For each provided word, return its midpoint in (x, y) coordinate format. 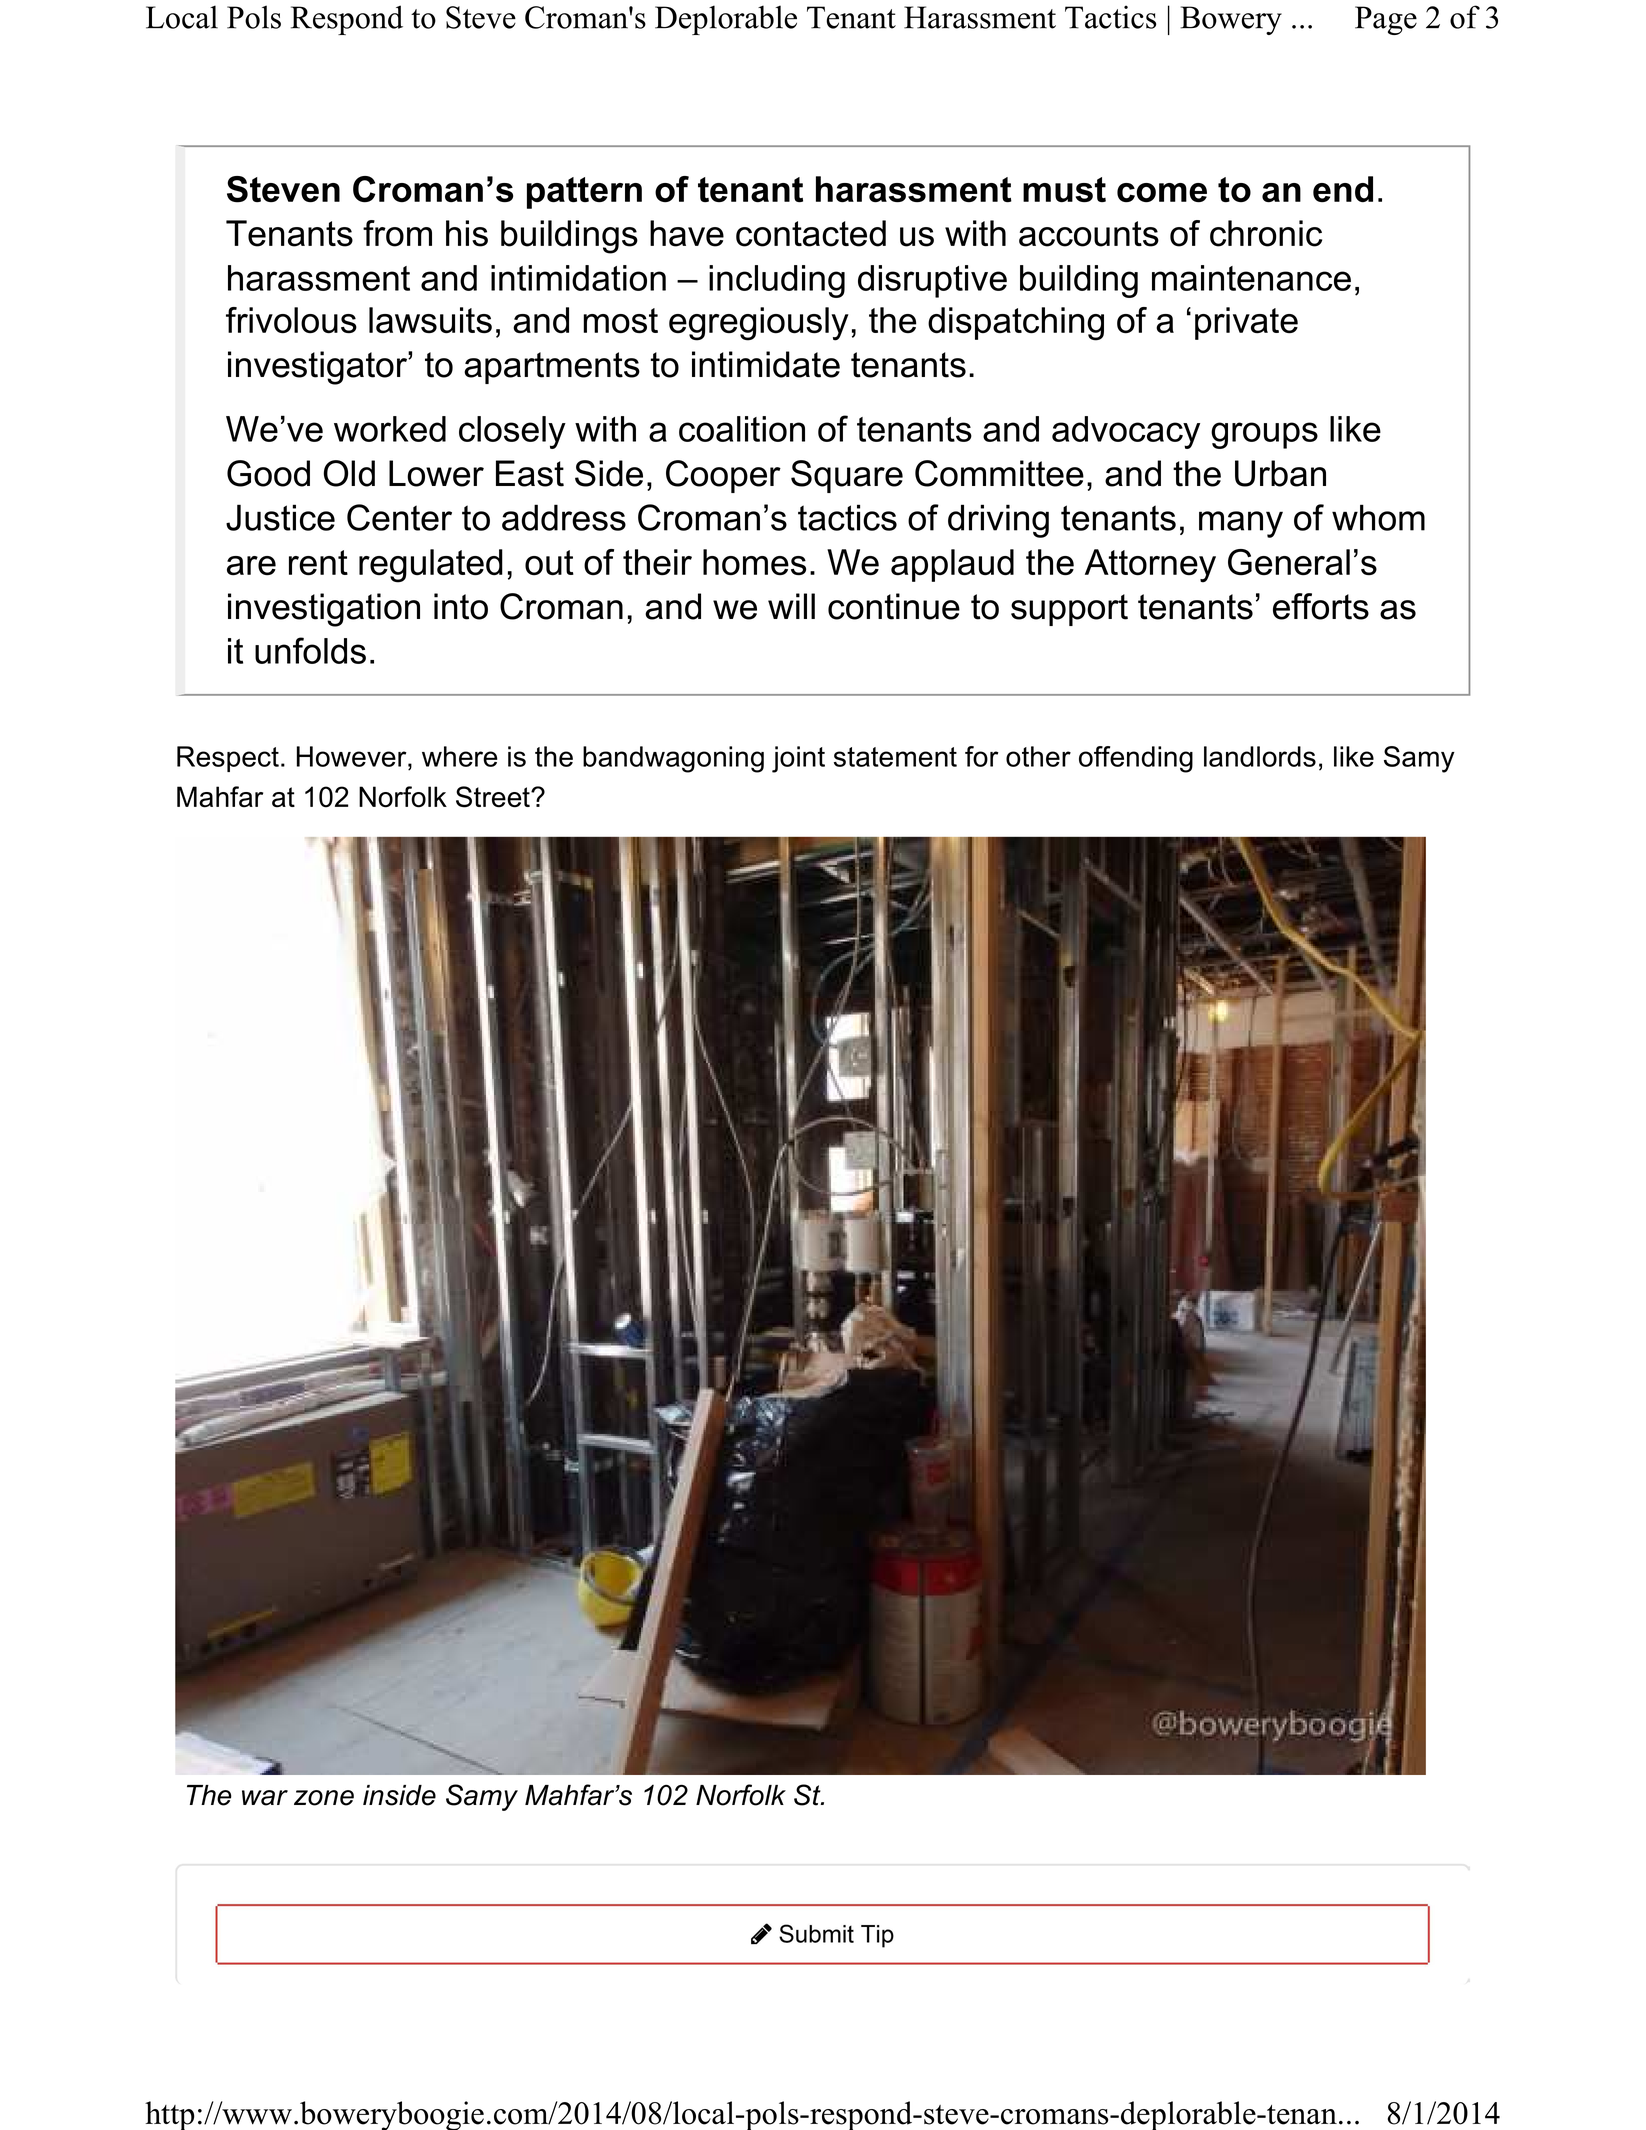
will (791, 606)
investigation (324, 610)
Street (494, 797)
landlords (1260, 756)
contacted (811, 233)
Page (1386, 20)
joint (798, 759)
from (397, 233)
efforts (1321, 606)
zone (324, 1798)
